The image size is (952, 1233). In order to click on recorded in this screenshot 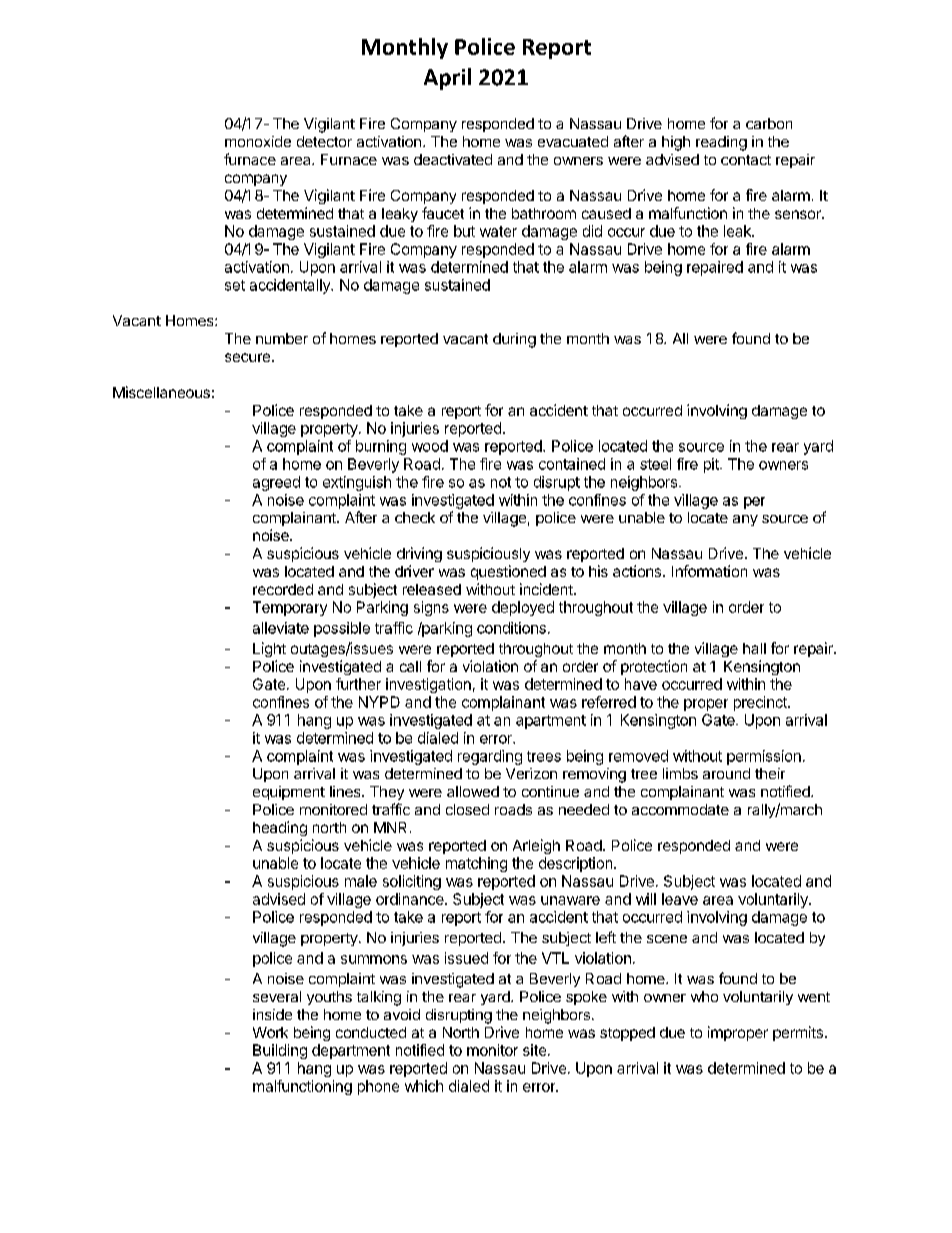, I will do `click(283, 589)`.
